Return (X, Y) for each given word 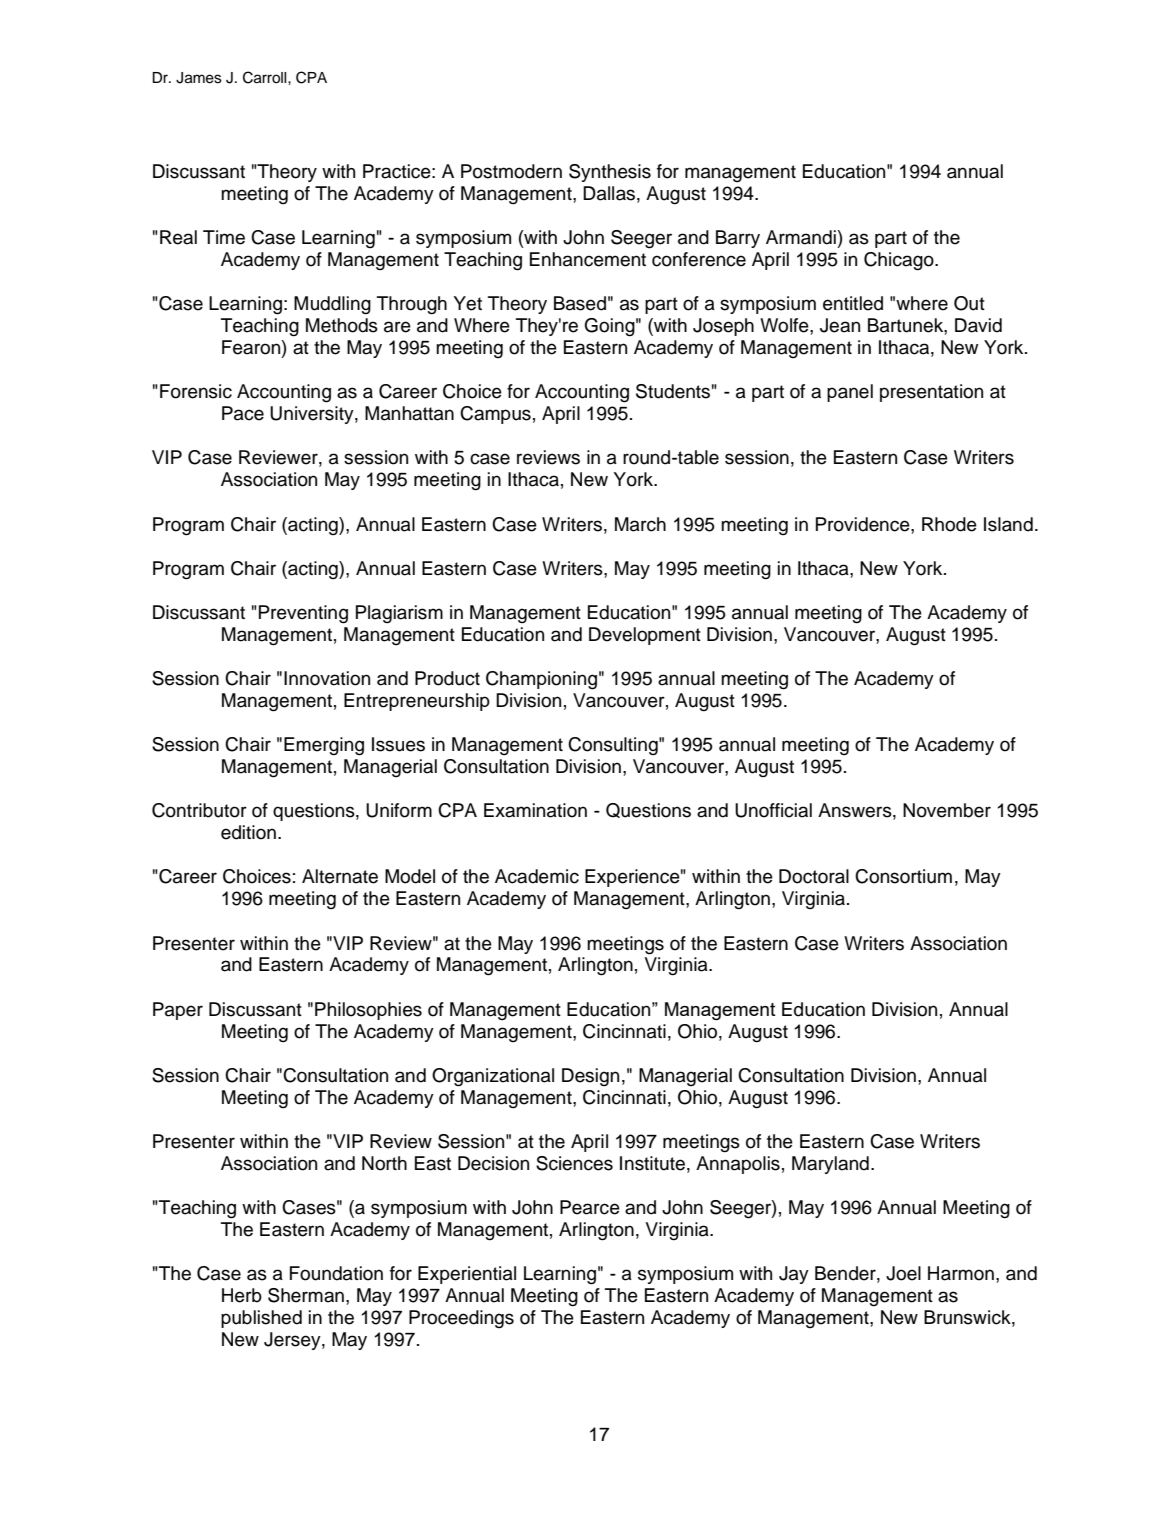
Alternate (340, 876)
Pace (243, 413)
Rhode (949, 524)
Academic (537, 876)
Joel (903, 1273)
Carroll (266, 77)
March (640, 524)
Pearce (590, 1207)
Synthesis (610, 173)
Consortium (903, 876)
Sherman (306, 1295)
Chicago (900, 261)
